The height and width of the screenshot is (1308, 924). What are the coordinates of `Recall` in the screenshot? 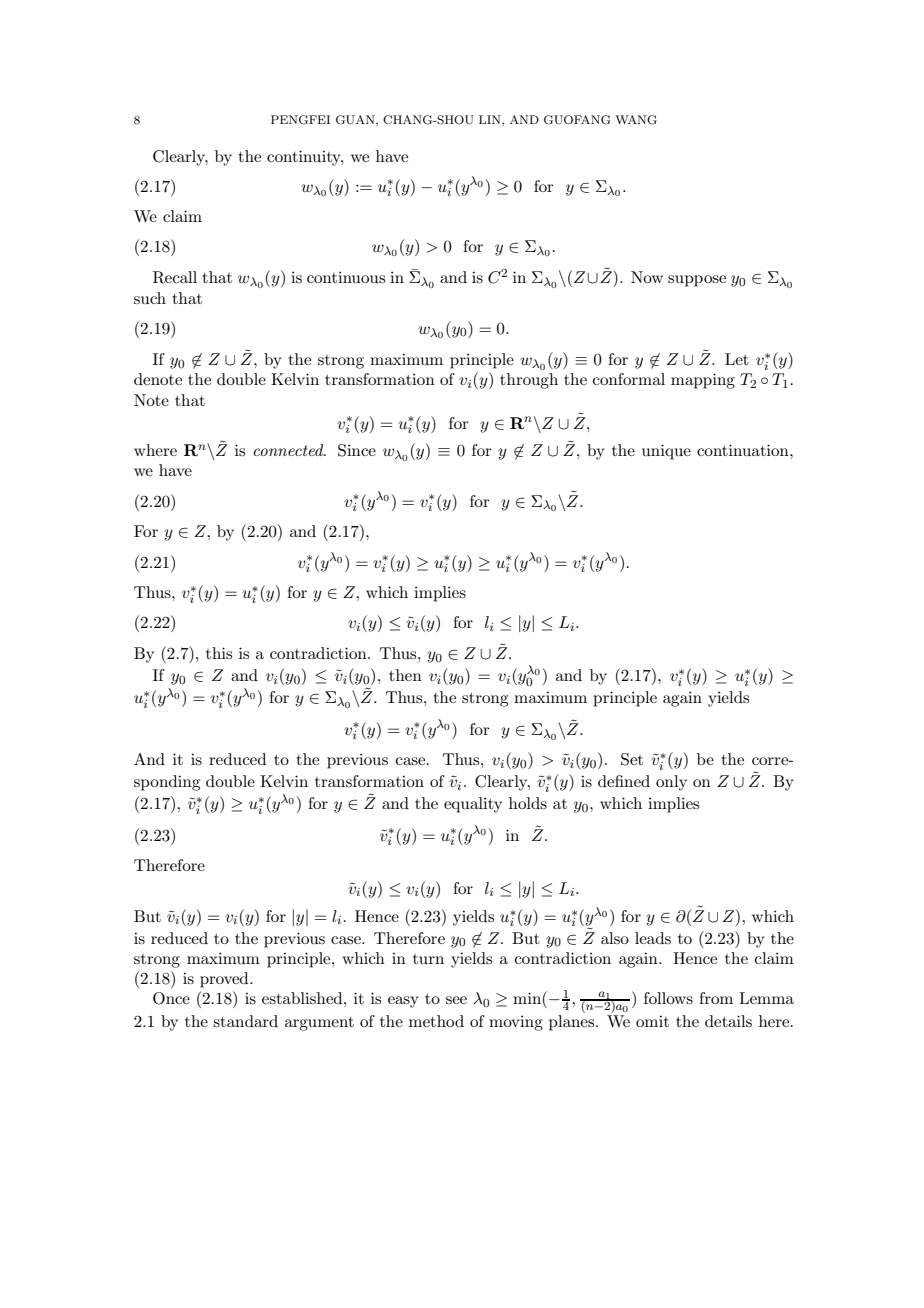 It's located at (175, 277).
